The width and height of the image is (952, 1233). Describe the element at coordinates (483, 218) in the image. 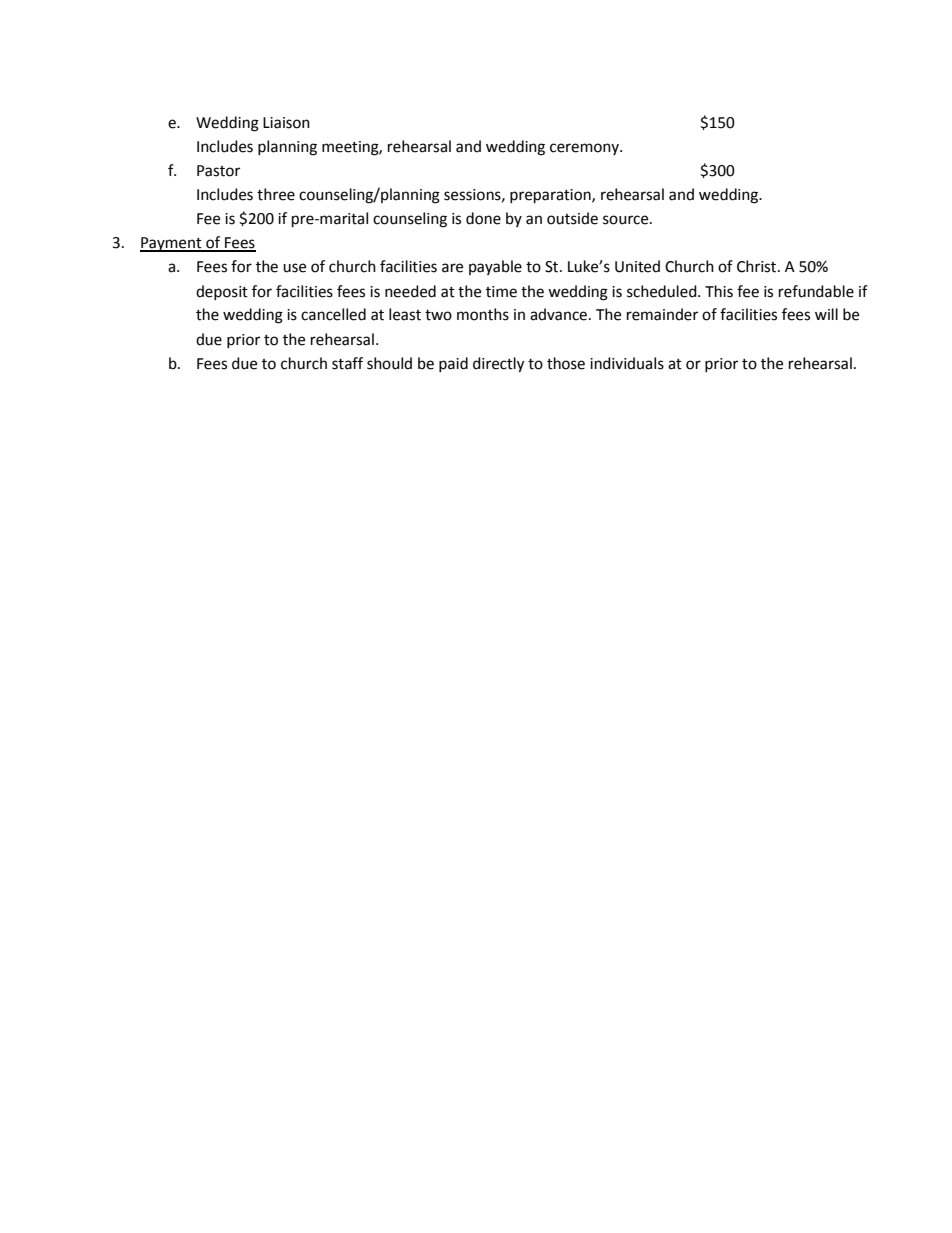

I see `done` at that location.
